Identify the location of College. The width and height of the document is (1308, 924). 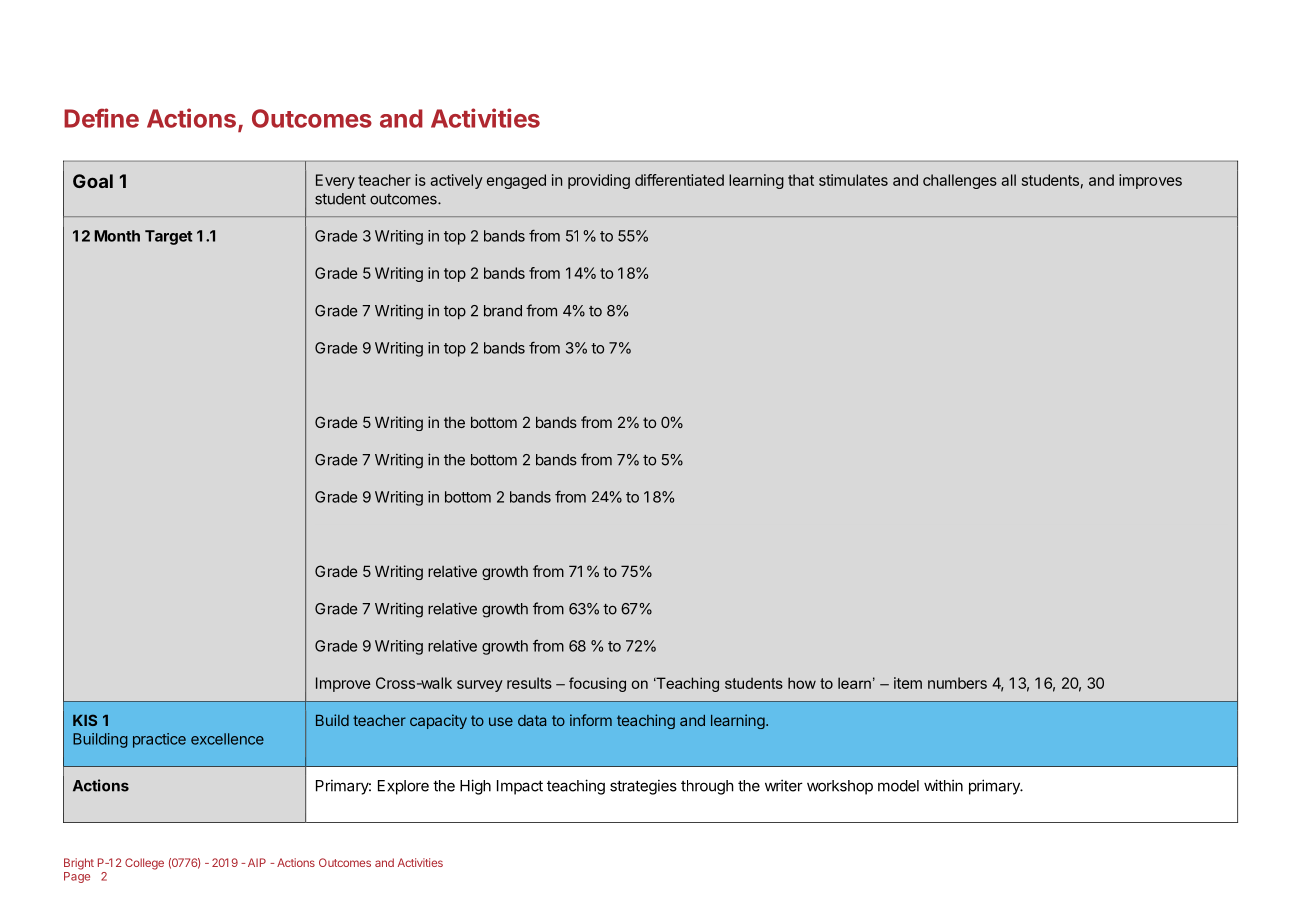
(144, 864).
